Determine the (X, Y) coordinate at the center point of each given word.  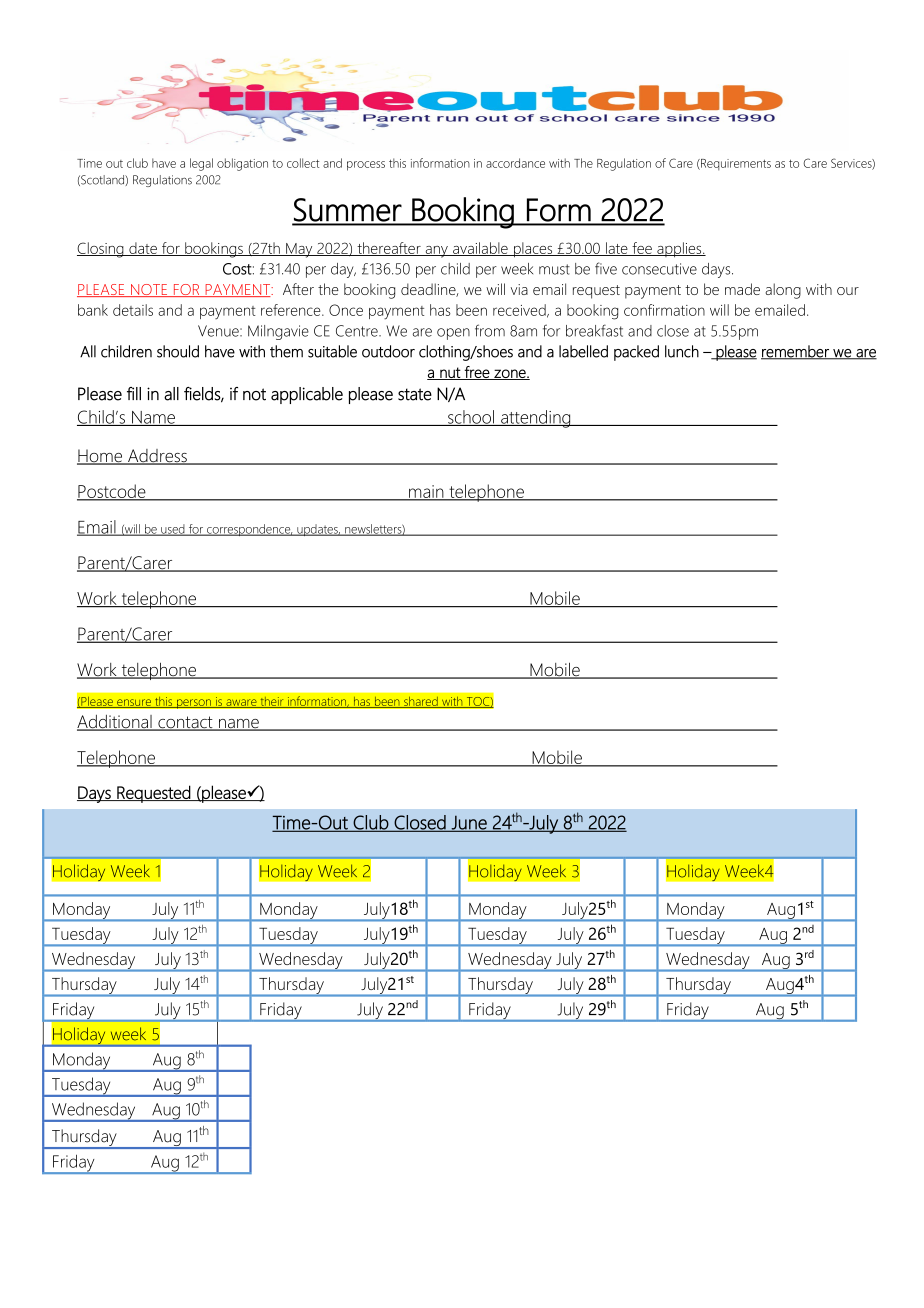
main (426, 492)
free (477, 373)
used (173, 530)
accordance (515, 163)
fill (134, 393)
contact (185, 723)
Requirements (735, 164)
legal (201, 164)
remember (796, 352)
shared (421, 702)
